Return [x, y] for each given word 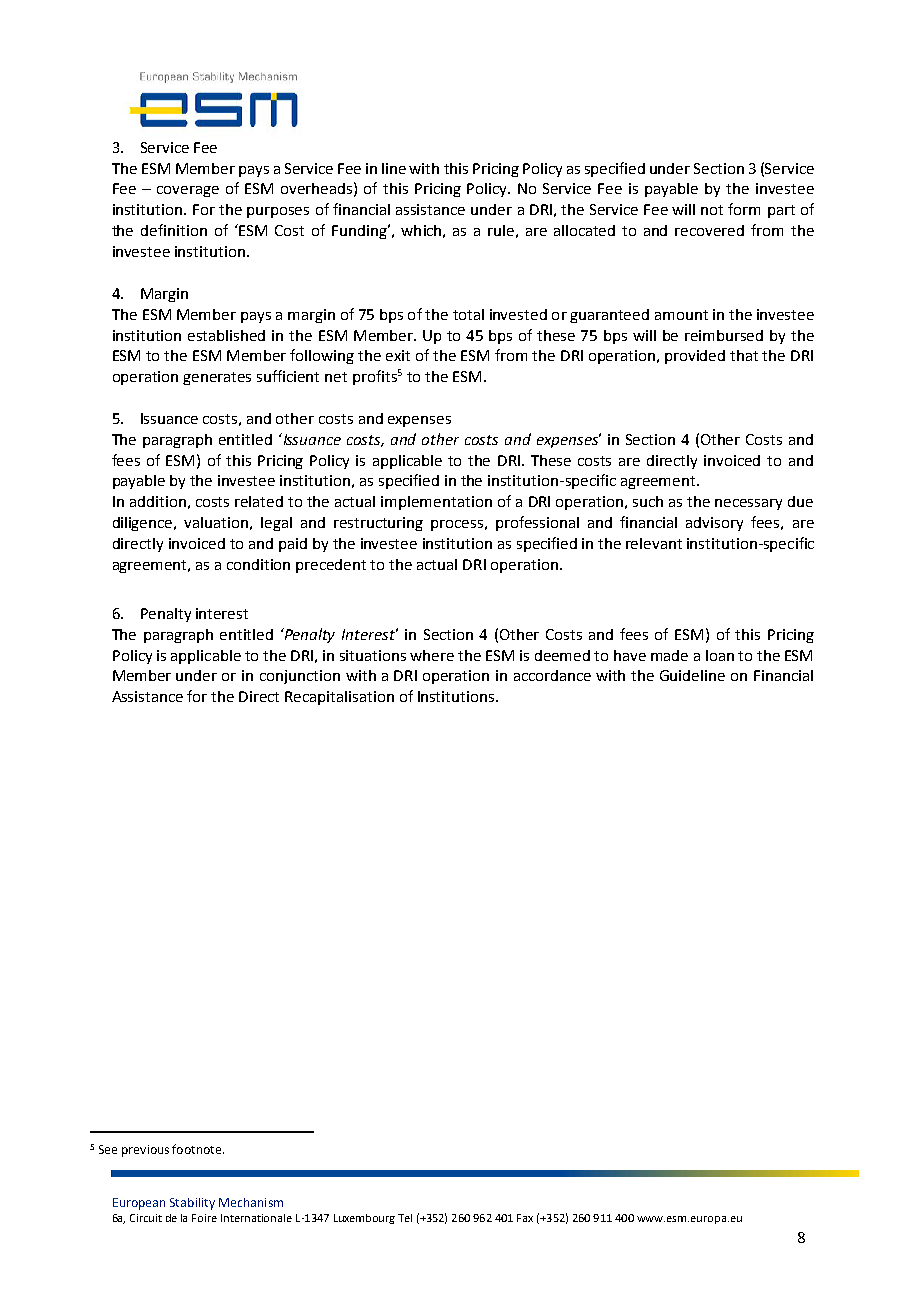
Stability [192, 1204]
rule [501, 230]
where [432, 655]
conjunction [300, 677]
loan [720, 655]
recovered [709, 230]
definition [174, 230]
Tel [405, 1218]
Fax [525, 1218]
